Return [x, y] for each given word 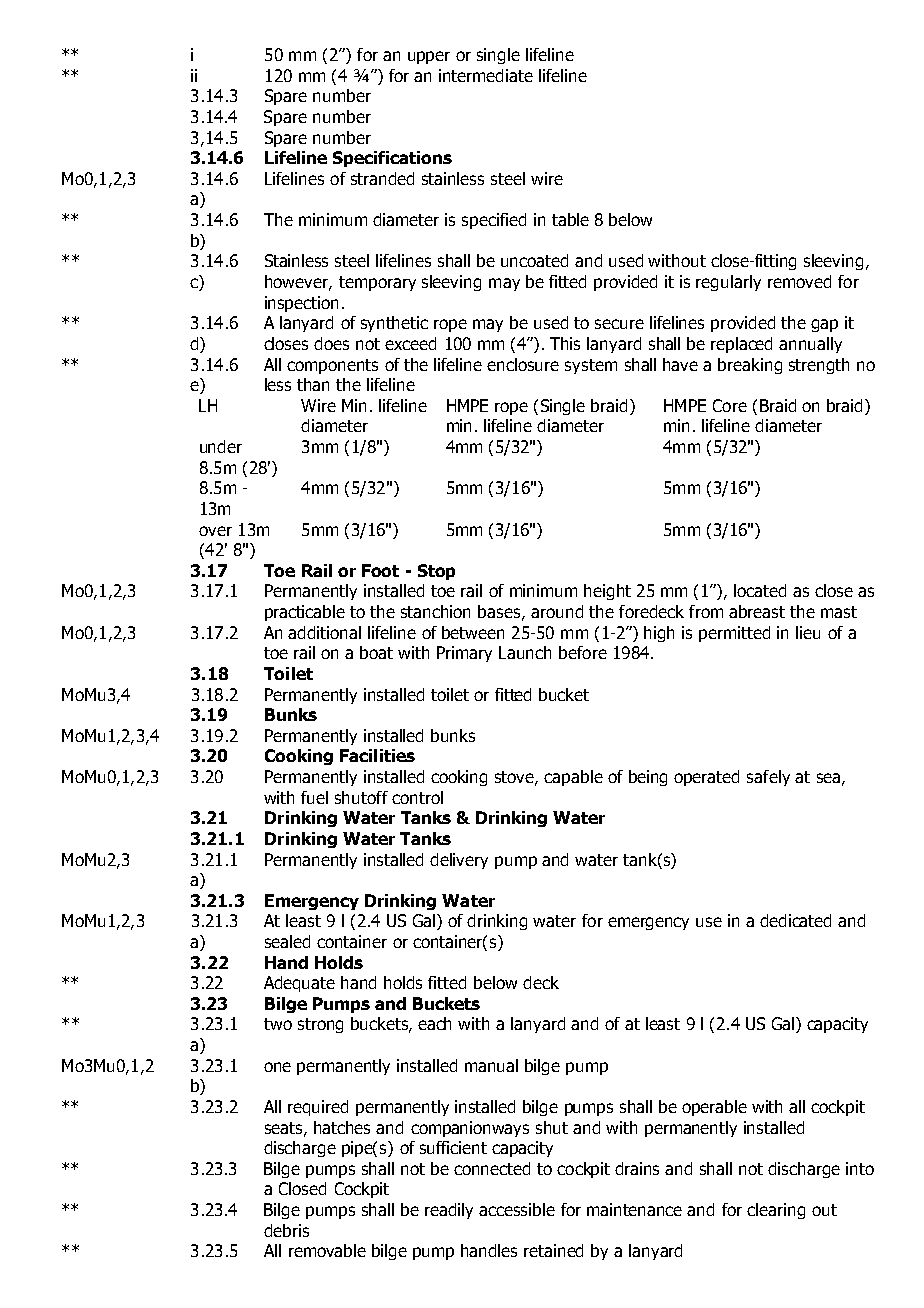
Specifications [392, 159]
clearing [776, 1211]
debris [286, 1230]
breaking [750, 366]
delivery [459, 861]
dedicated [795, 920]
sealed [287, 941]
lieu [808, 632]
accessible [517, 1209]
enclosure [523, 364]
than [313, 384]
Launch [525, 652]
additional [324, 632]
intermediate [486, 75]
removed [799, 281]
